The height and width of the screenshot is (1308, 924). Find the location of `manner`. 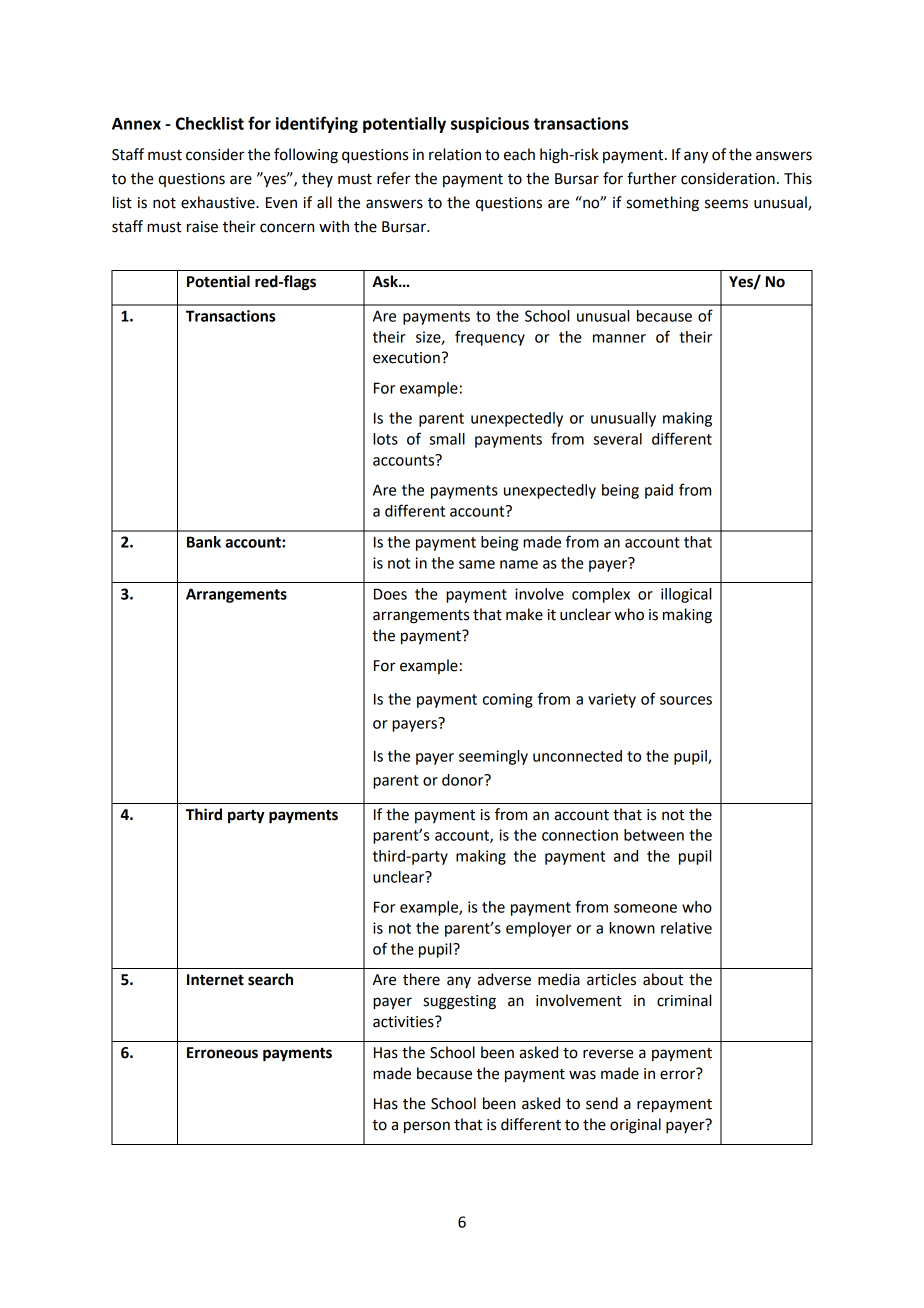

manner is located at coordinates (619, 338).
